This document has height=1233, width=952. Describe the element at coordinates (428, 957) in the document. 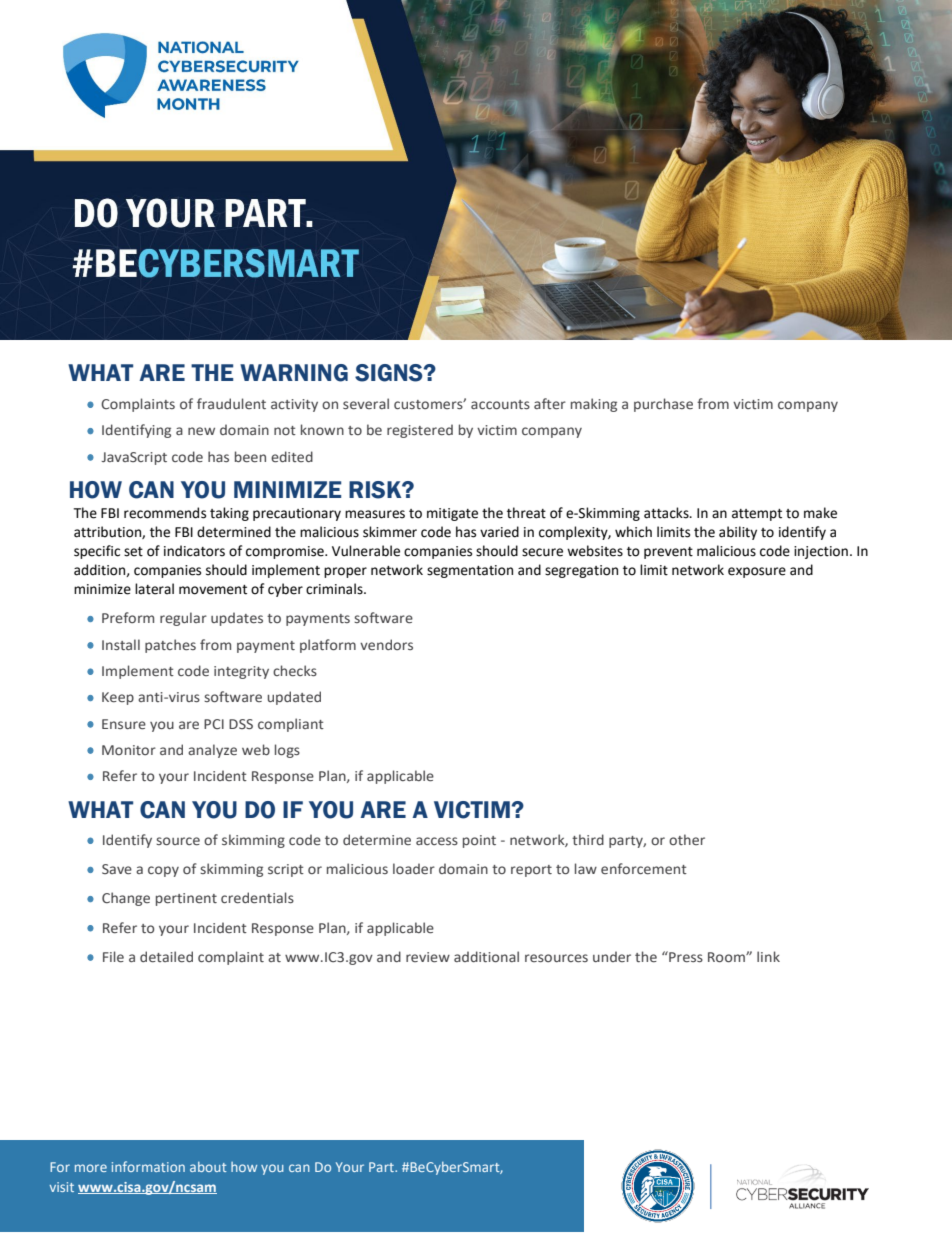

I see `review` at that location.
